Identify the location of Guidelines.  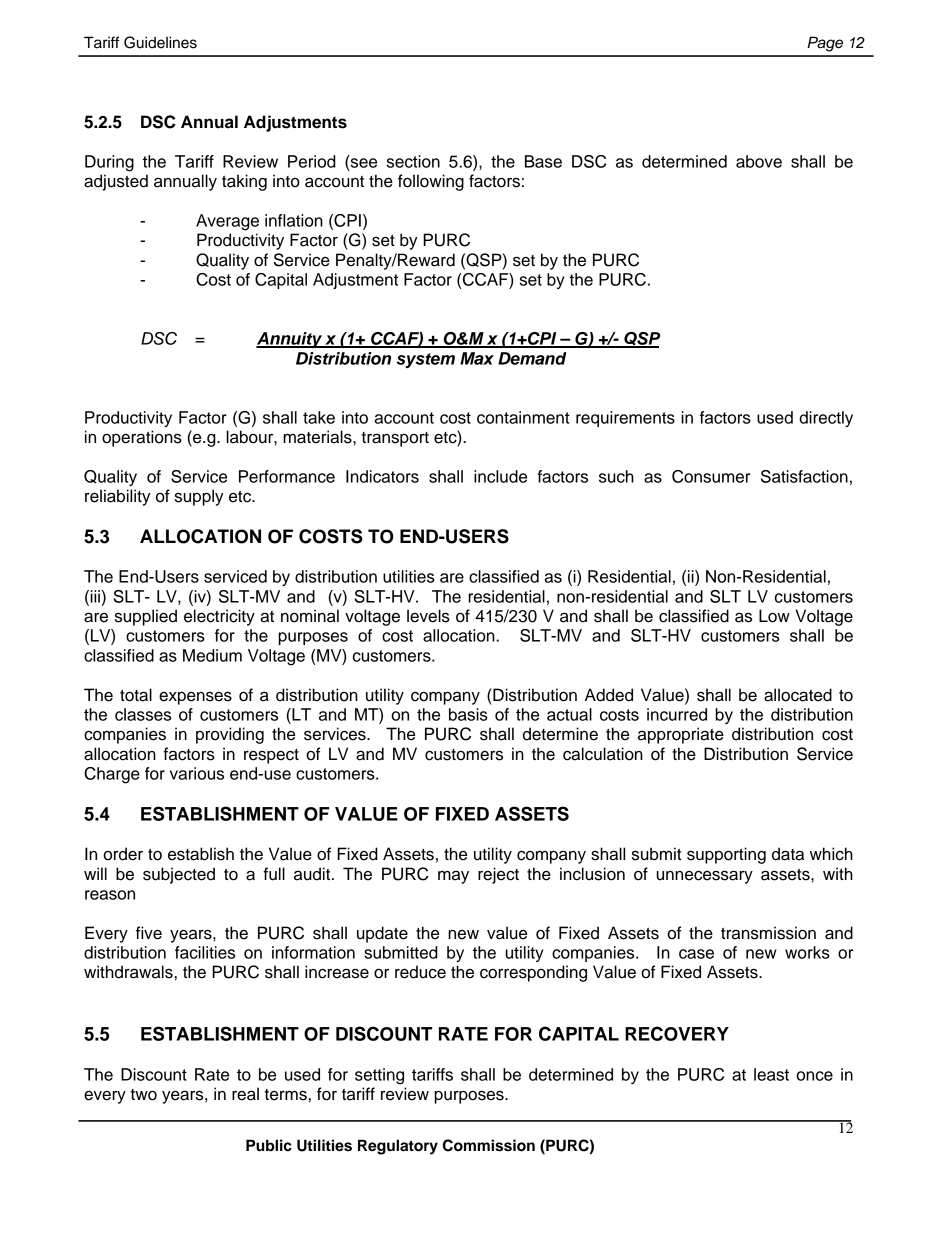
(160, 42).
